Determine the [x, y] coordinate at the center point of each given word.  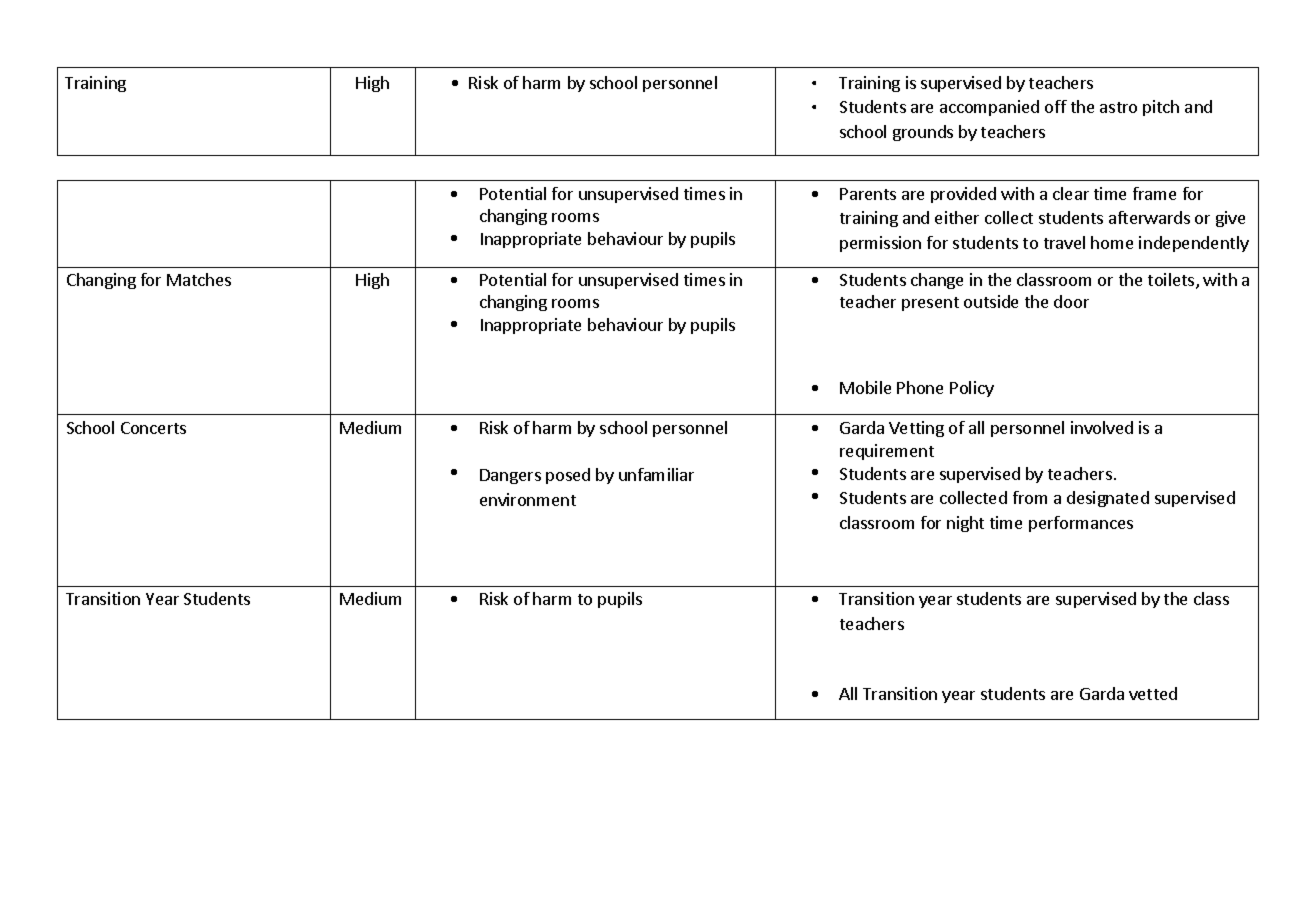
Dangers [510, 476]
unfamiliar [656, 474]
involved [1102, 427]
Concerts [153, 428]
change [937, 281]
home [1112, 242]
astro [1118, 107]
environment [528, 499]
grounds [923, 133]
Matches [199, 279]
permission [880, 244]
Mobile [865, 387]
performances [1081, 524]
